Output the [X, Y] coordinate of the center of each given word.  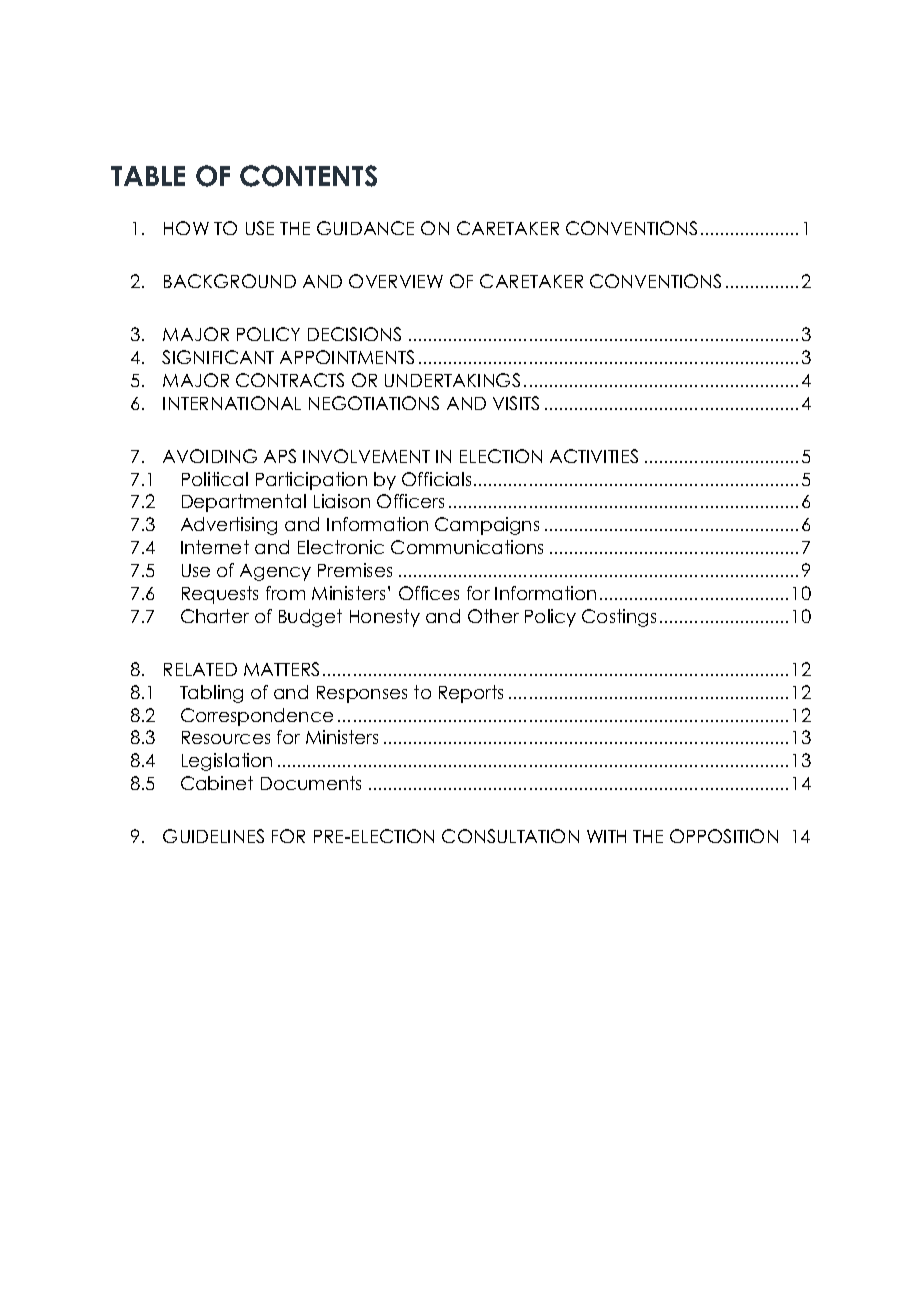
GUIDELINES [213, 836]
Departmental [244, 503]
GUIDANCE [365, 228]
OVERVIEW [396, 281]
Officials [438, 479]
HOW [186, 228]
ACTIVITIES [594, 456]
